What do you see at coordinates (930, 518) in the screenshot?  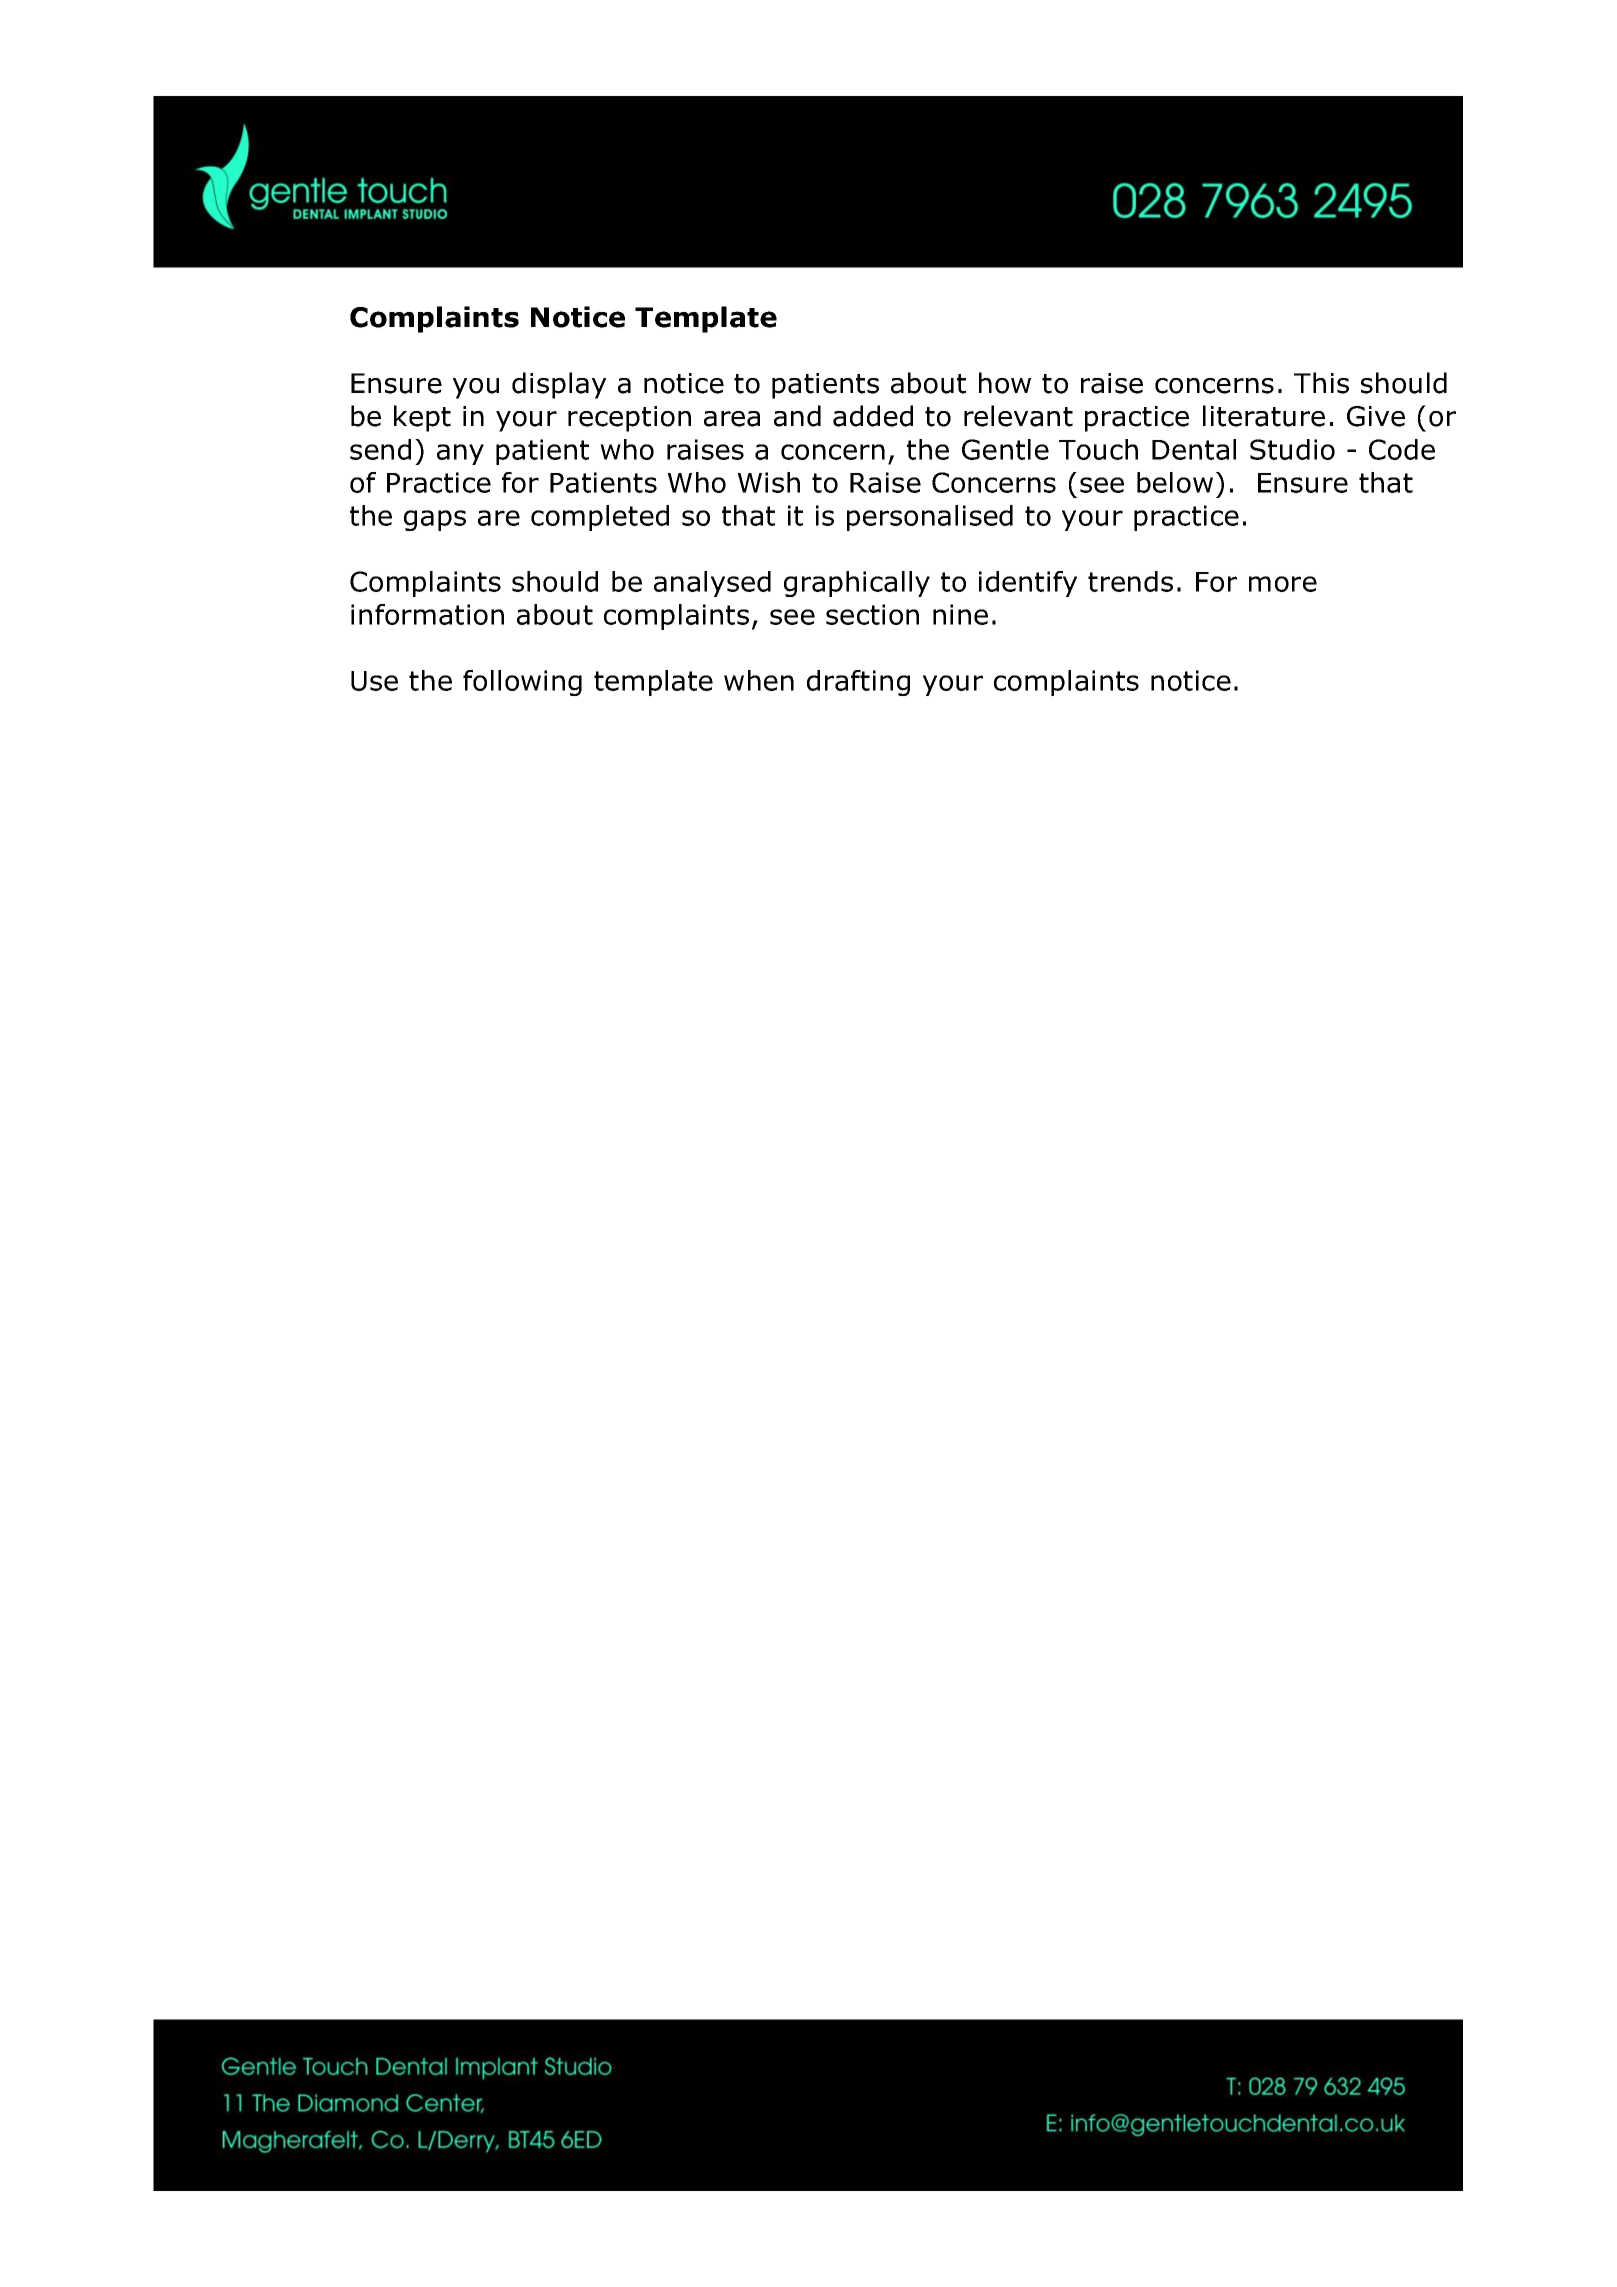 I see `personalised` at bounding box center [930, 518].
